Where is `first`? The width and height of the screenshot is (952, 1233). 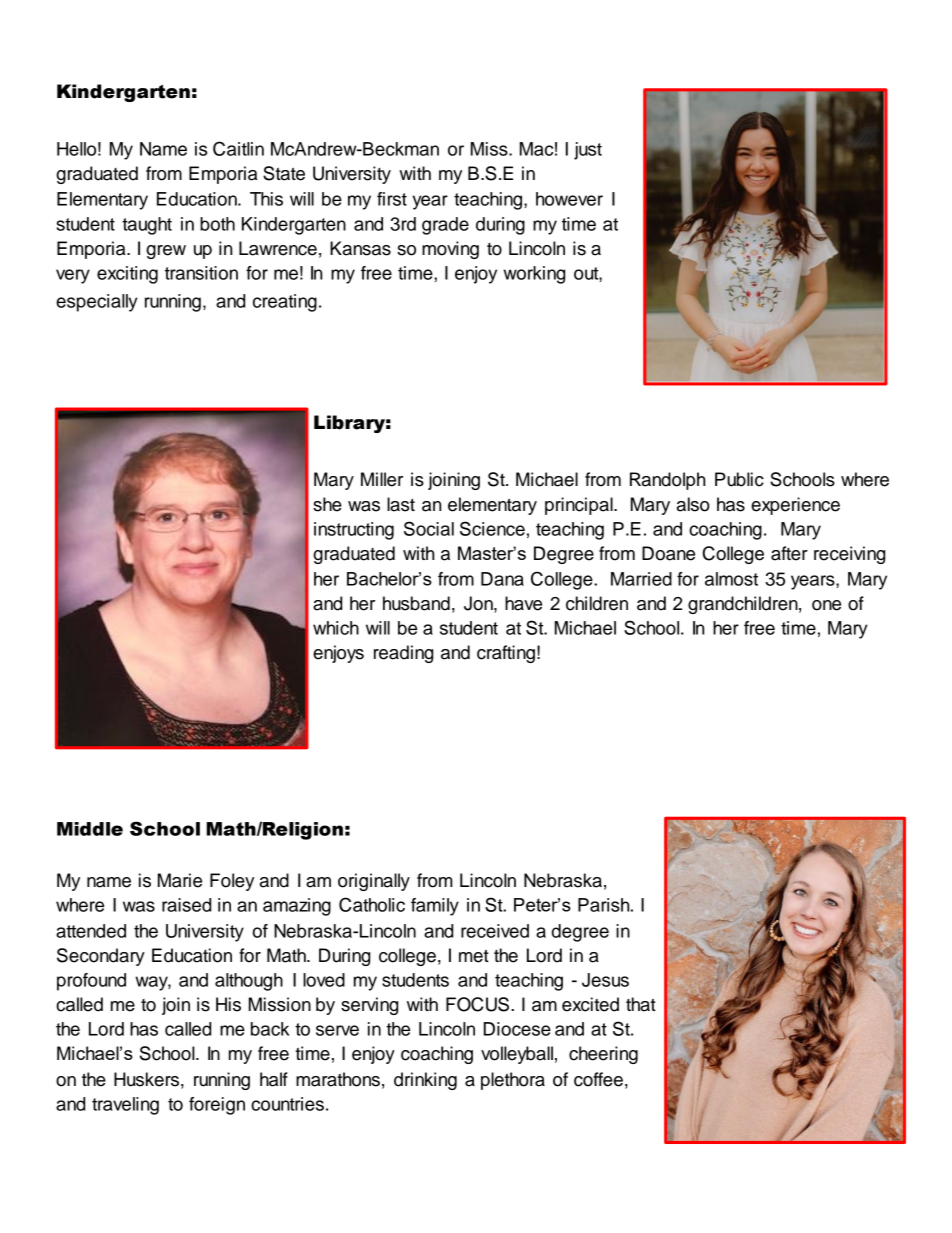 first is located at coordinates (392, 199).
